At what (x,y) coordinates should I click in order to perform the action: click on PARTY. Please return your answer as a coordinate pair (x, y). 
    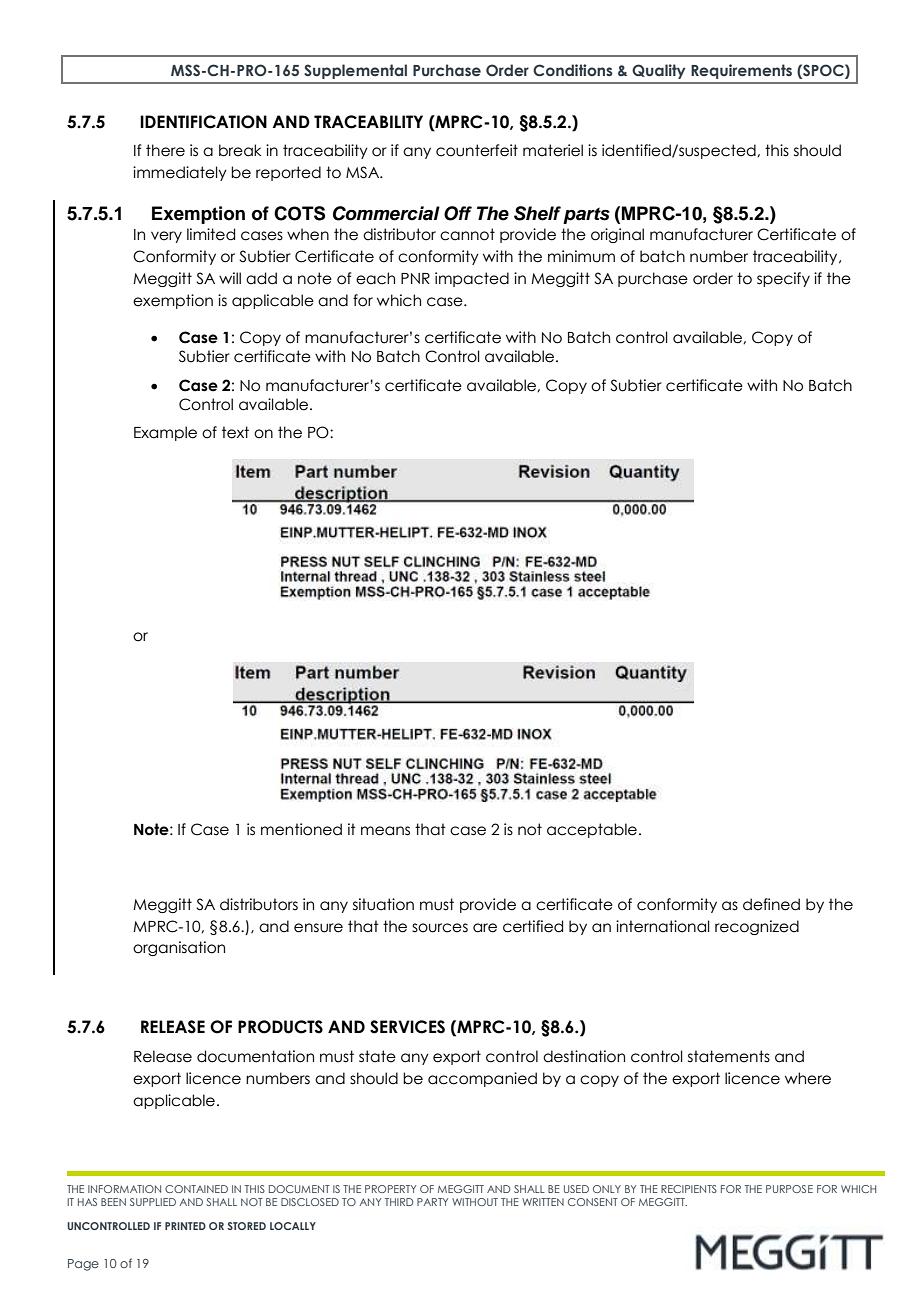
    Looking at the image, I should click on (432, 1202).
